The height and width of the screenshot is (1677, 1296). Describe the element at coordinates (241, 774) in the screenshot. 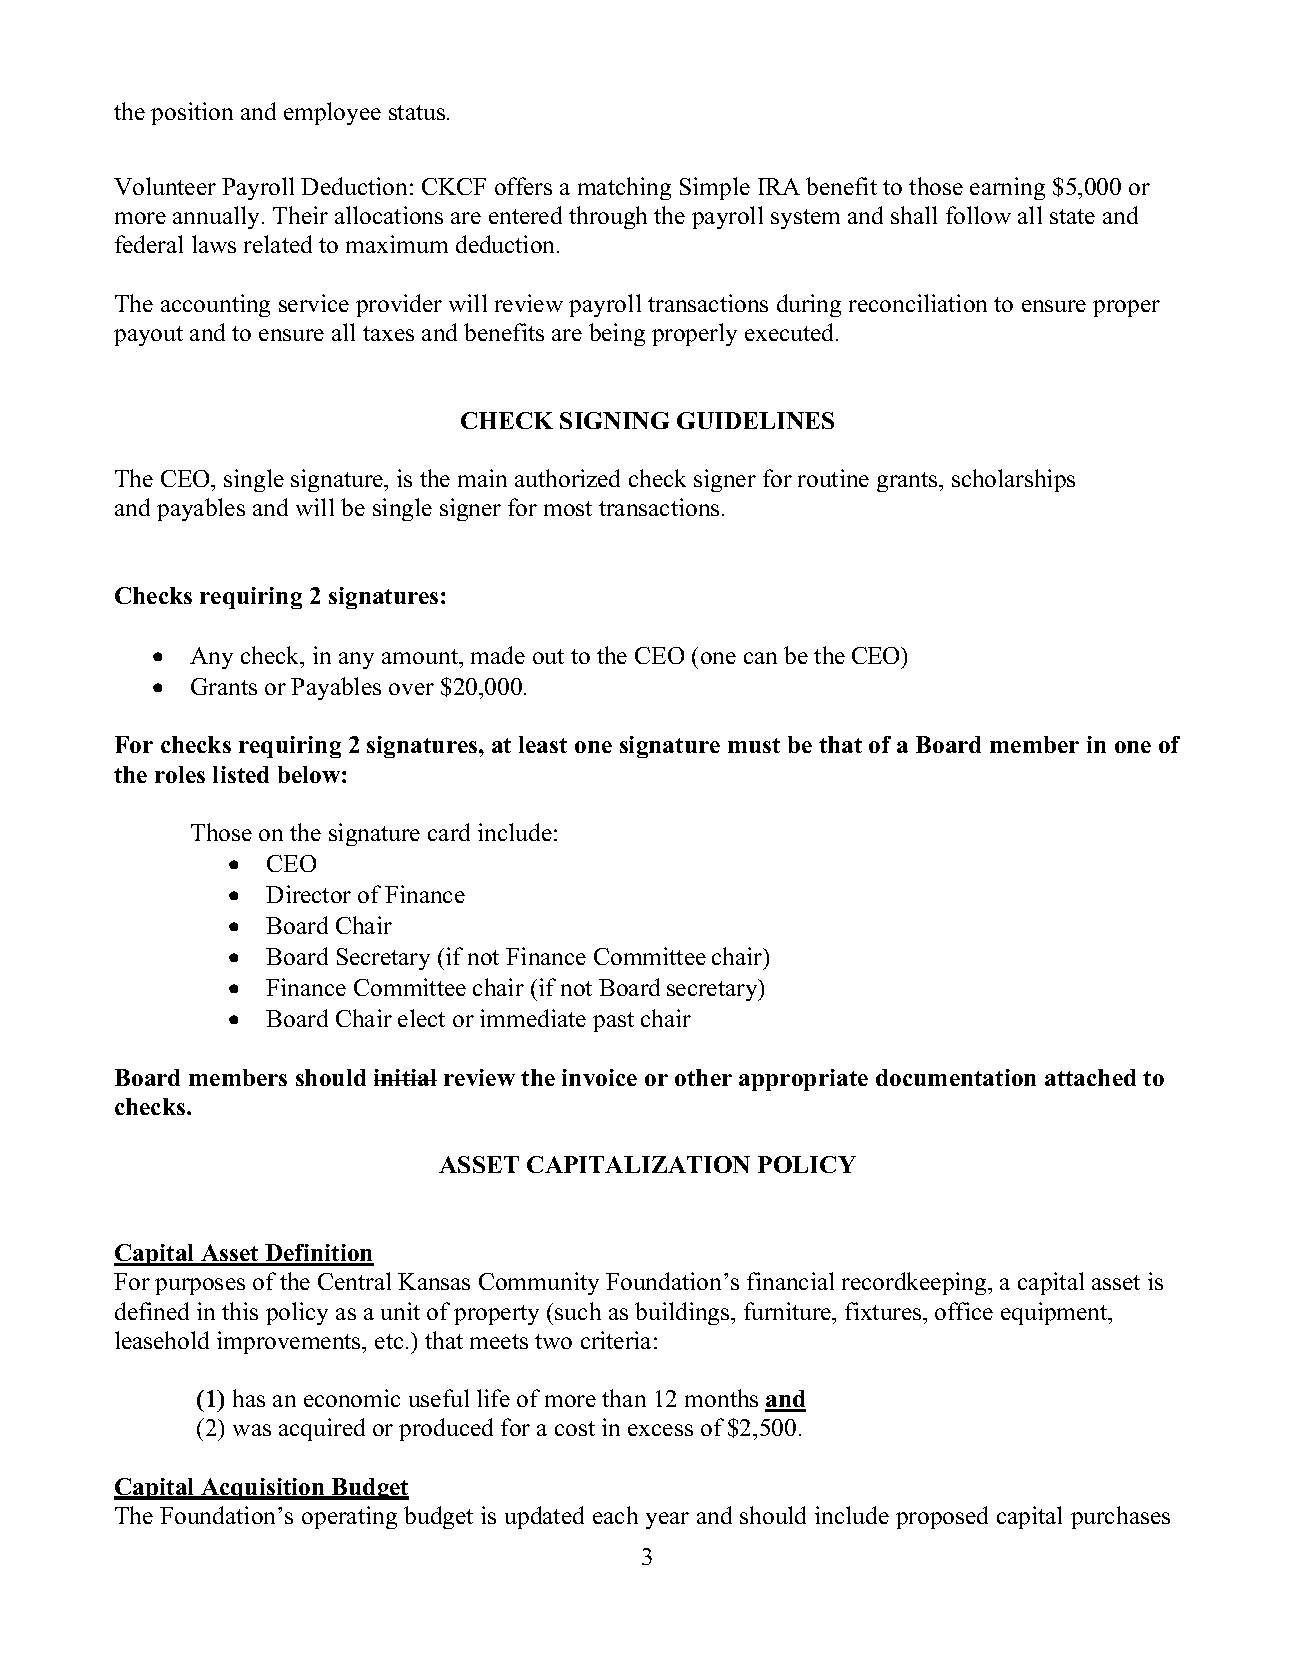

I see `listed` at that location.
